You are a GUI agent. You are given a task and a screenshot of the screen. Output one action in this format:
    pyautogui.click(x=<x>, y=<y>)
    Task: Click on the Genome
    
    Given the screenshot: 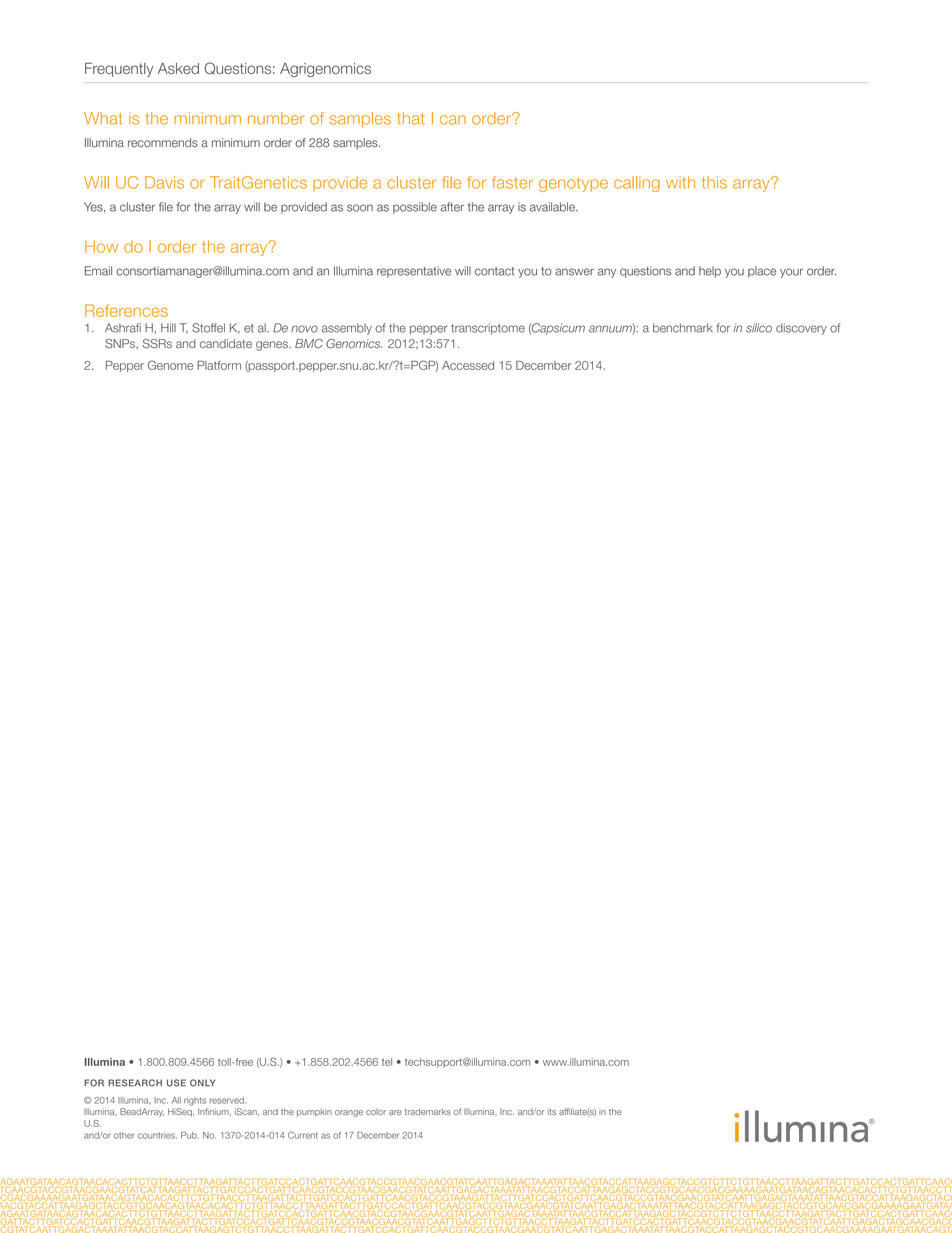 What is the action you would take?
    pyautogui.click(x=170, y=365)
